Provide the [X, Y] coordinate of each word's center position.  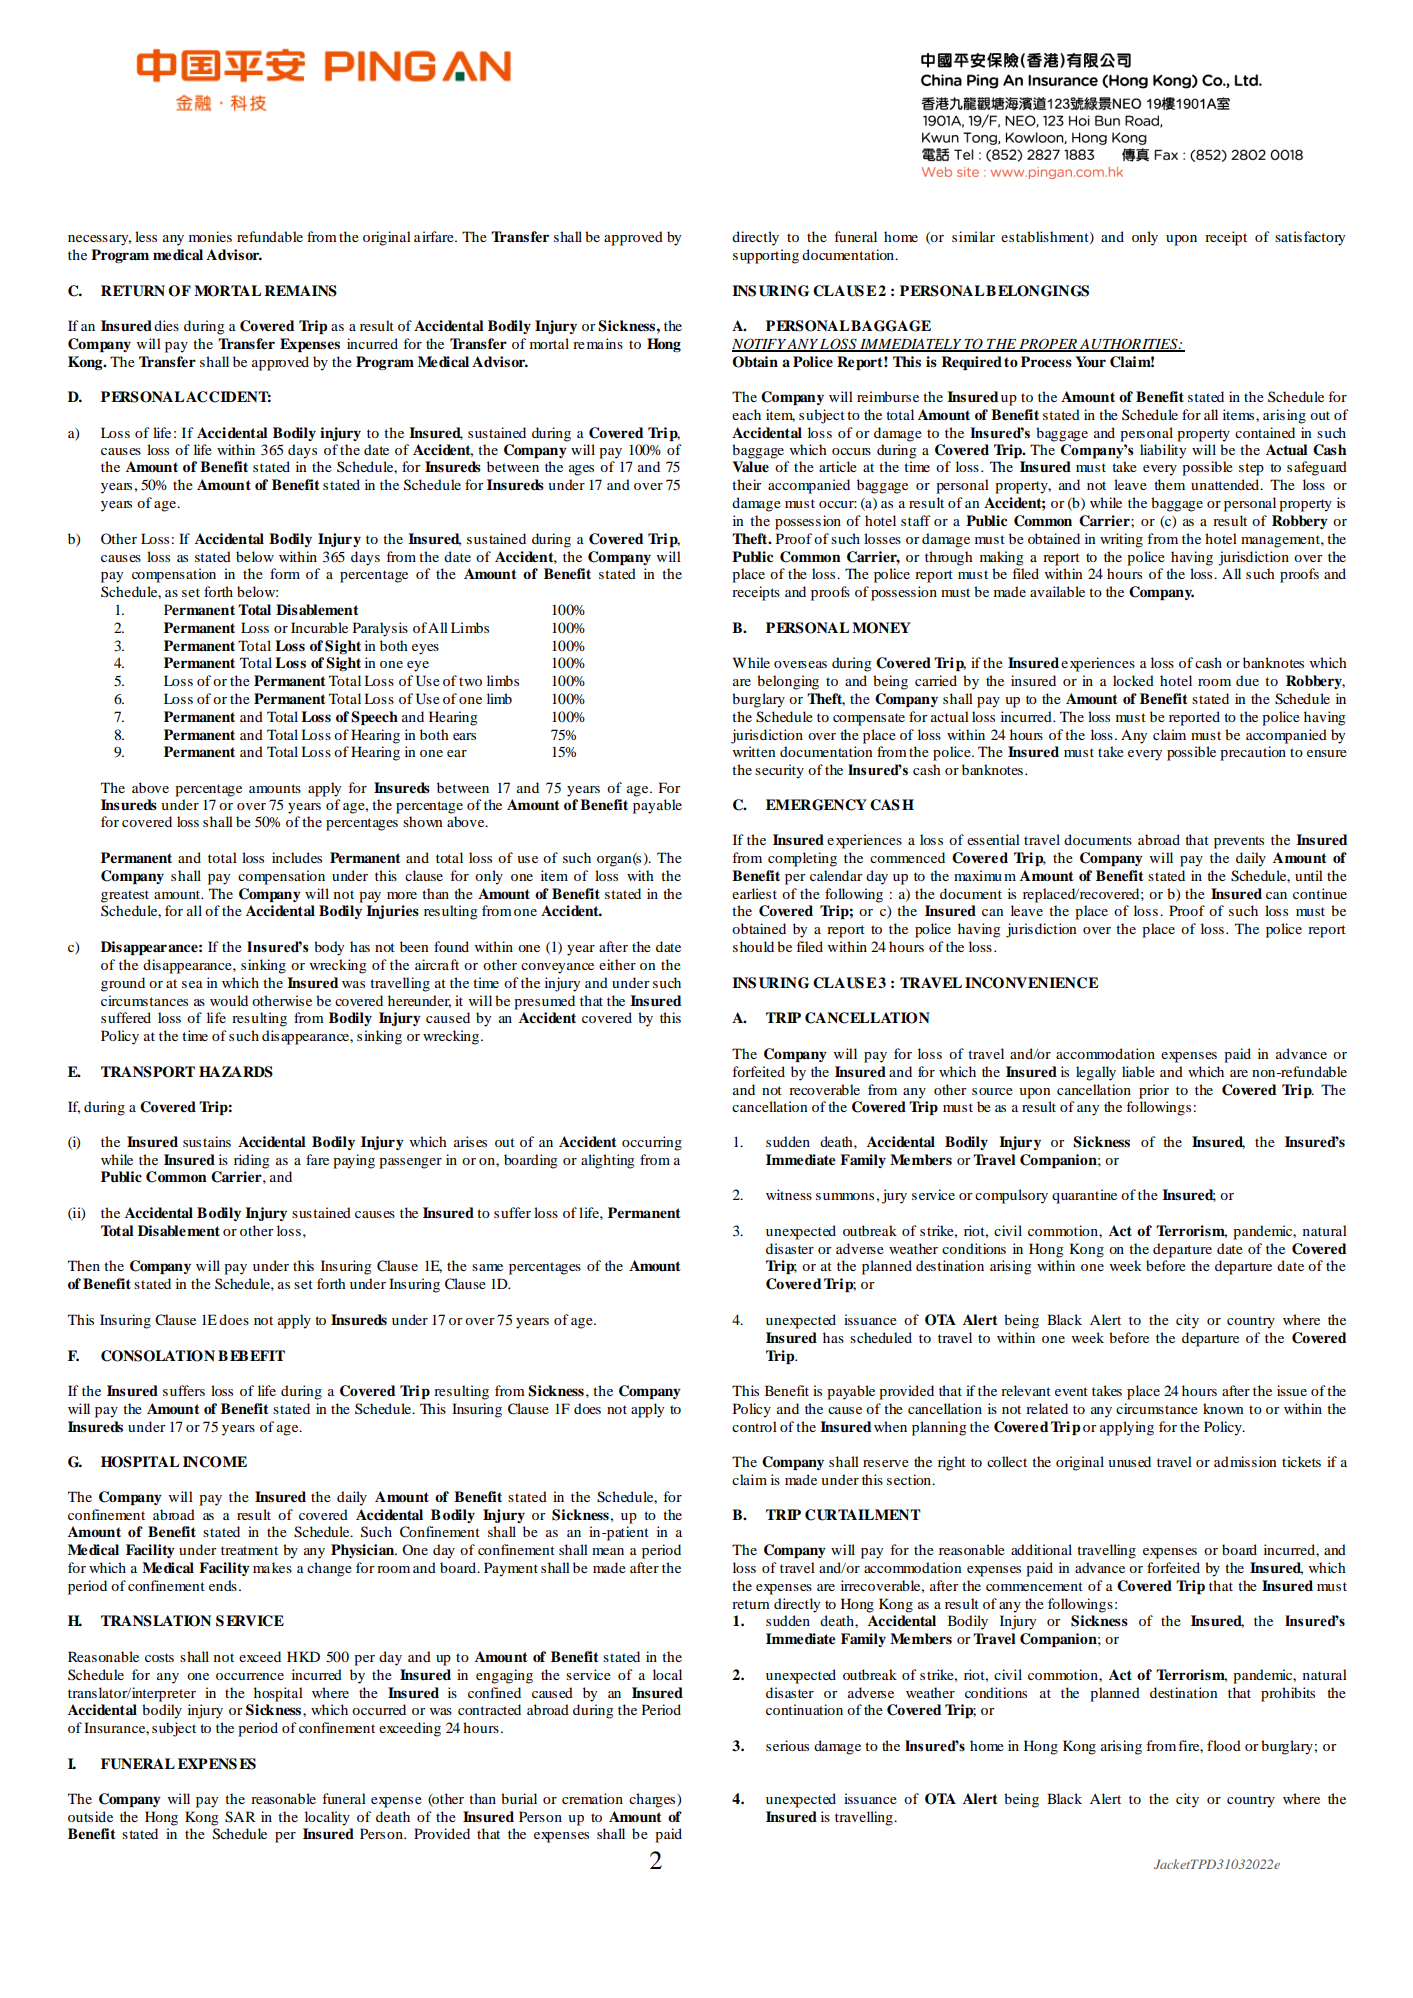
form [285, 573]
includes [297, 857]
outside [90, 1816]
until [1309, 875]
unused [1129, 1461]
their [747, 484]
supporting [766, 256]
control [754, 1426]
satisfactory [1310, 238]
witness [789, 1194]
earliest [754, 893]
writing [1121, 540]
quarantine [1084, 1196]
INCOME [215, 1462]
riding [252, 1161]
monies [210, 236]
